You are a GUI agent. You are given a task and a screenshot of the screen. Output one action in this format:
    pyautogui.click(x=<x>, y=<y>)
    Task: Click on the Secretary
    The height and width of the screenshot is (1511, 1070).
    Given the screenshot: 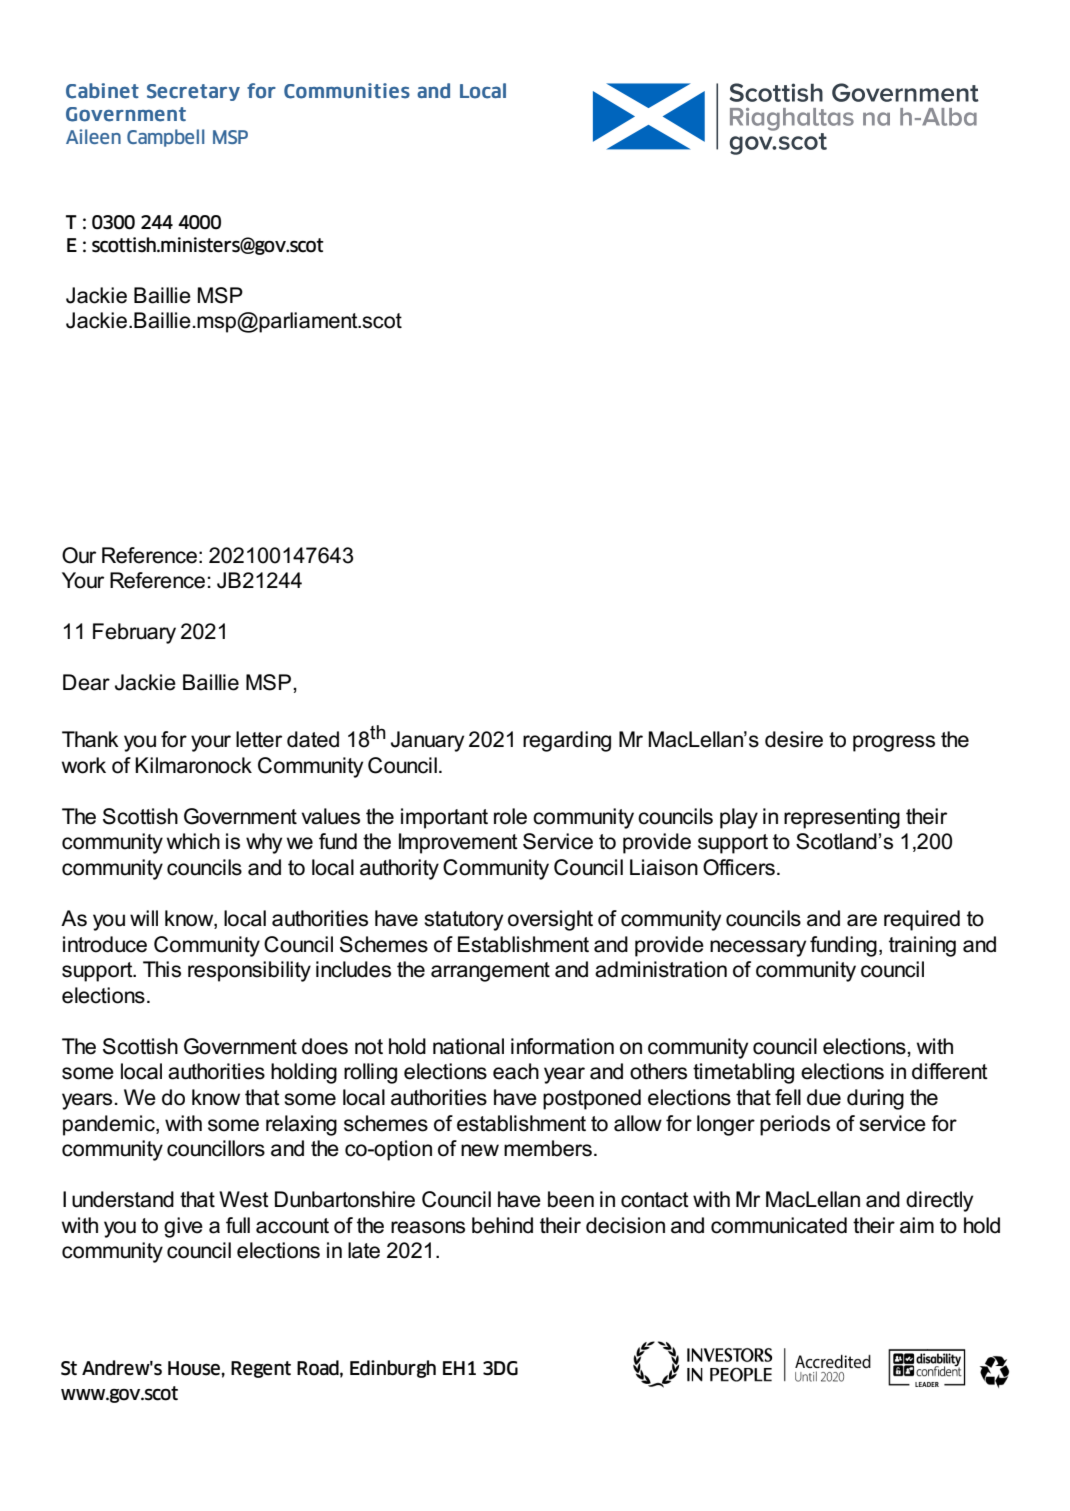 What is the action you would take?
    pyautogui.click(x=193, y=92)
